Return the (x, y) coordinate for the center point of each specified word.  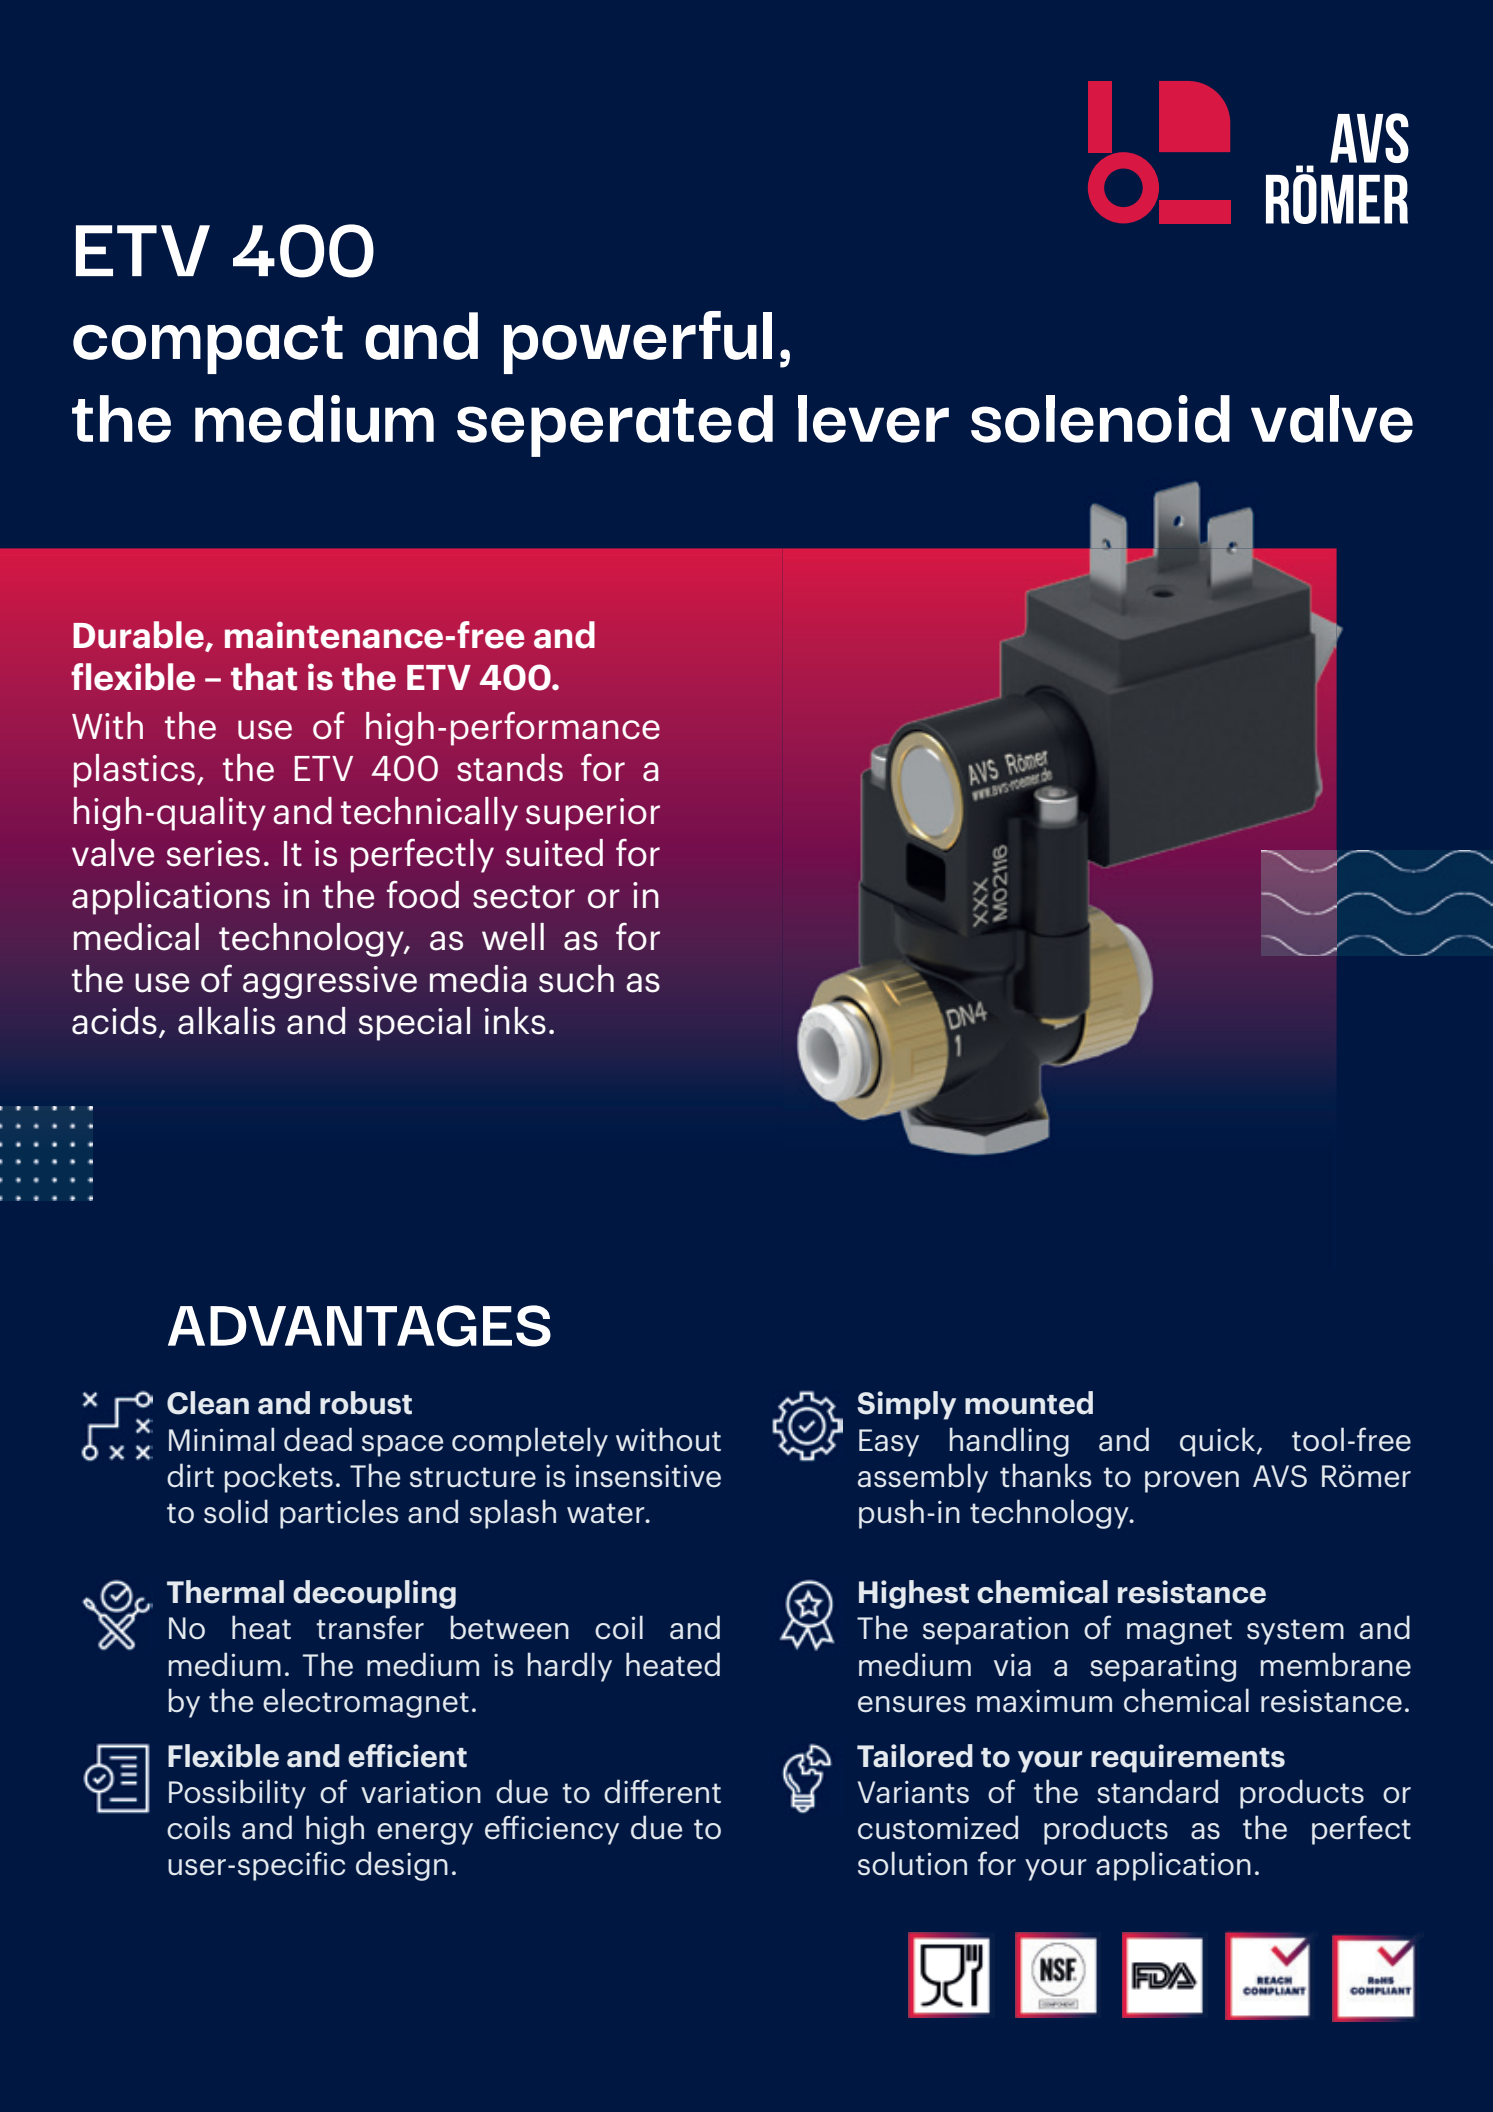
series (213, 853)
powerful (638, 342)
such (576, 979)
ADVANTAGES (359, 1326)
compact (208, 345)
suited (554, 853)
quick (1219, 1442)
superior (593, 814)
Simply (906, 1405)
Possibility (237, 1794)
